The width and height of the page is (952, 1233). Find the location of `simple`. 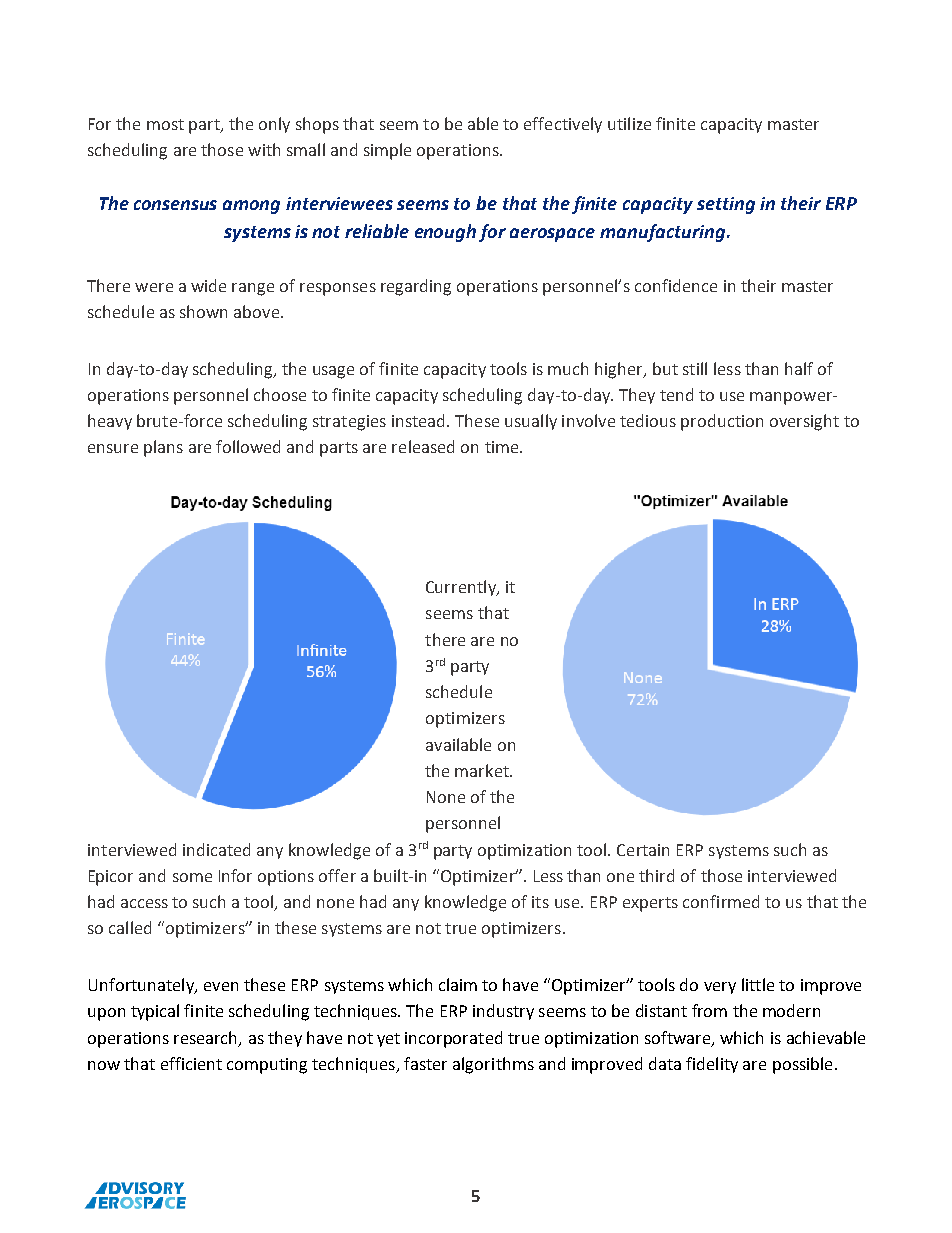

simple is located at coordinates (387, 151).
